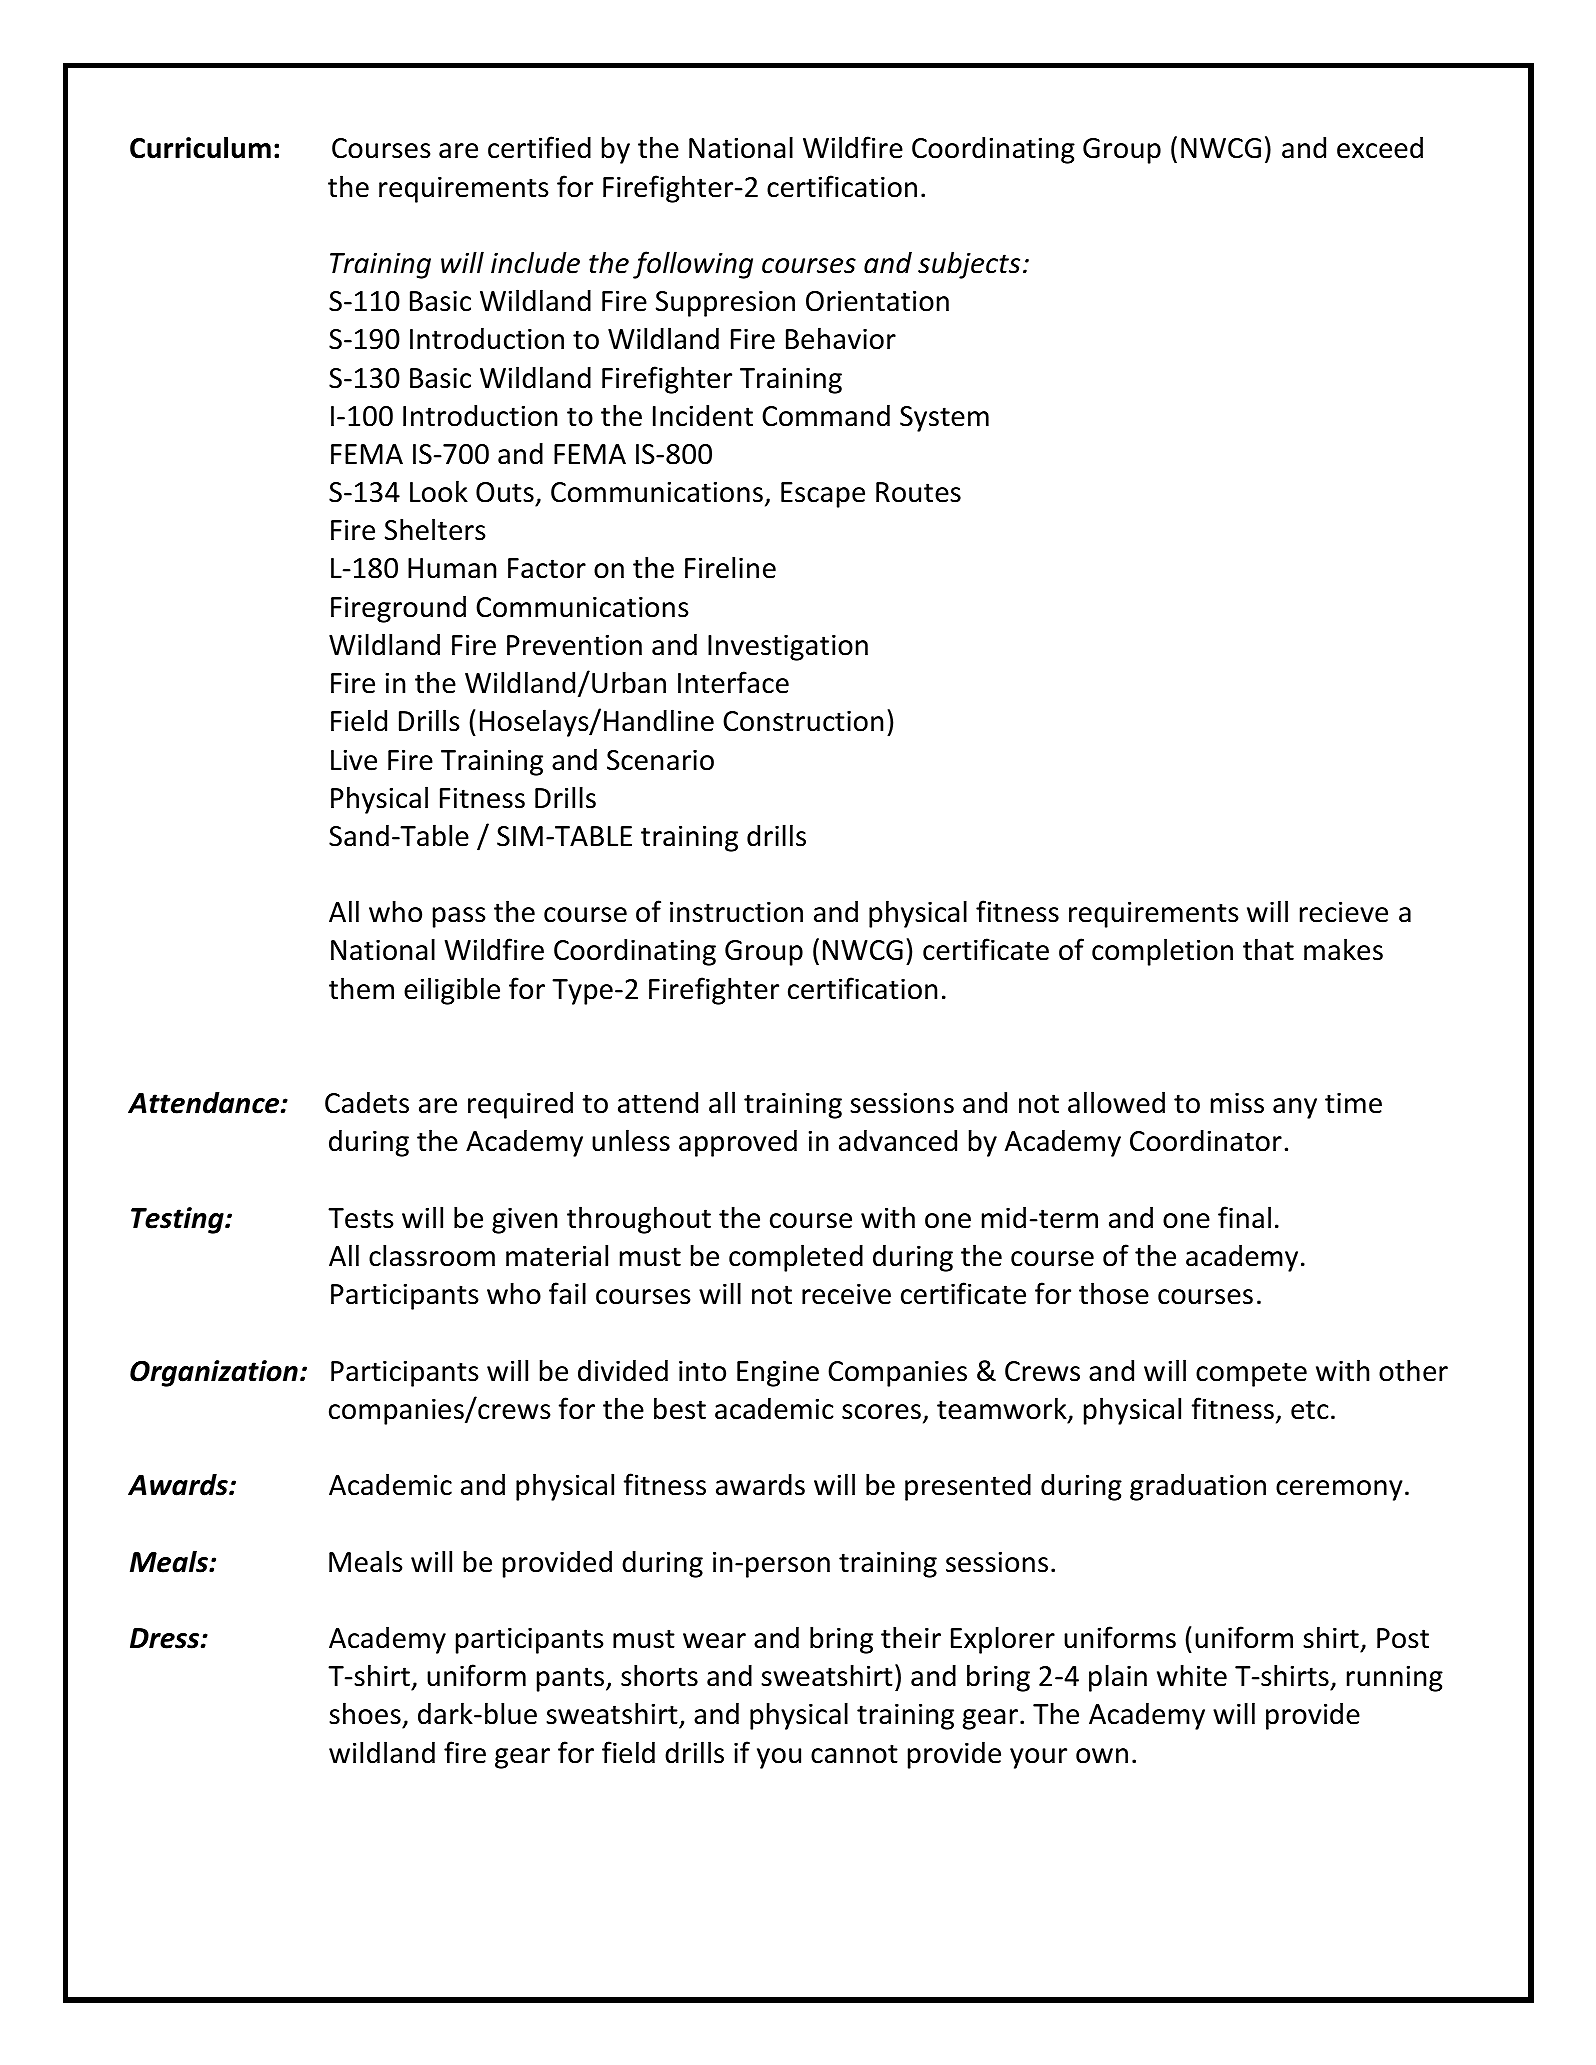 Image resolution: width=1596 pixels, height=2065 pixels. I want to click on exceed, so click(1380, 147).
